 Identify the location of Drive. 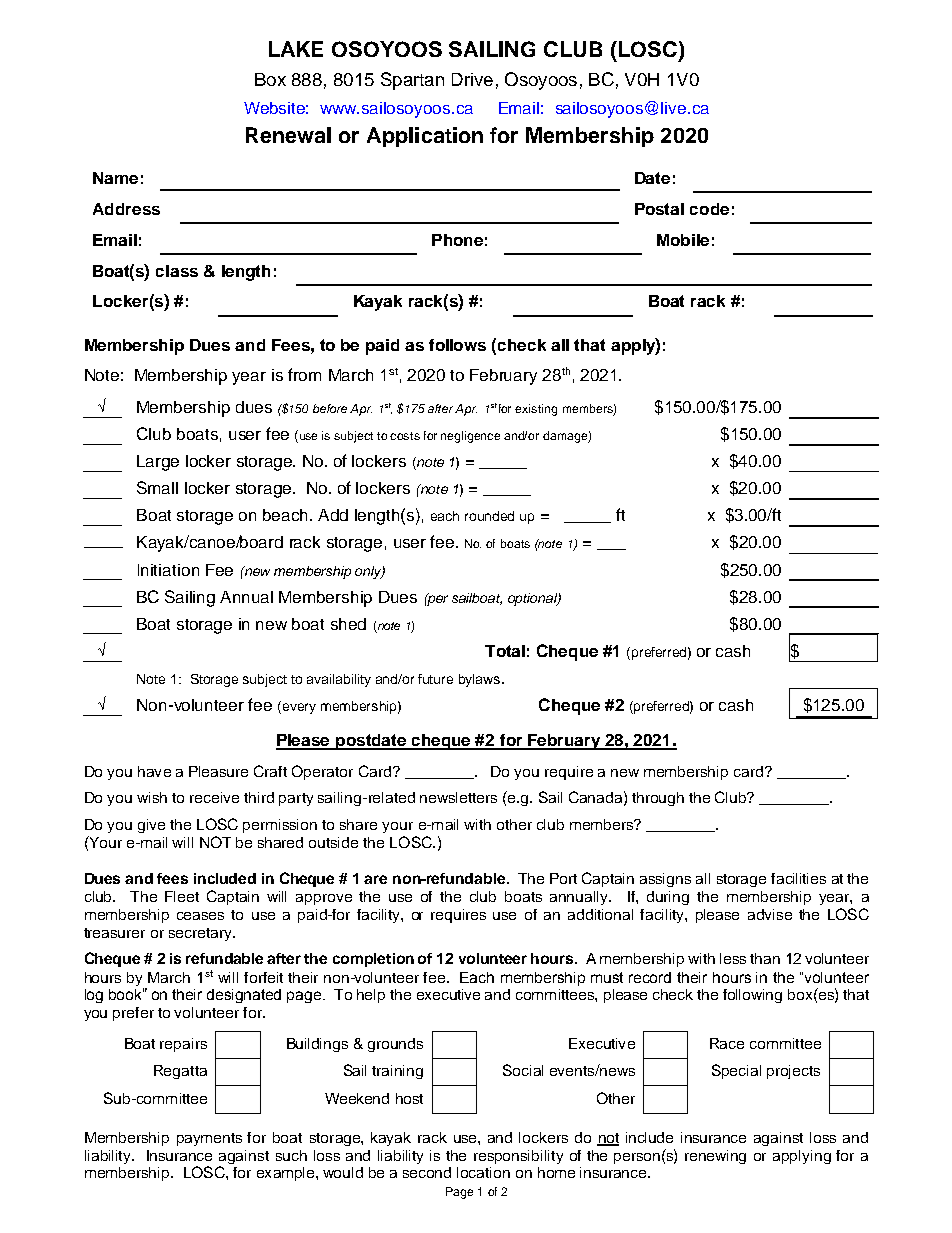
(472, 79).
